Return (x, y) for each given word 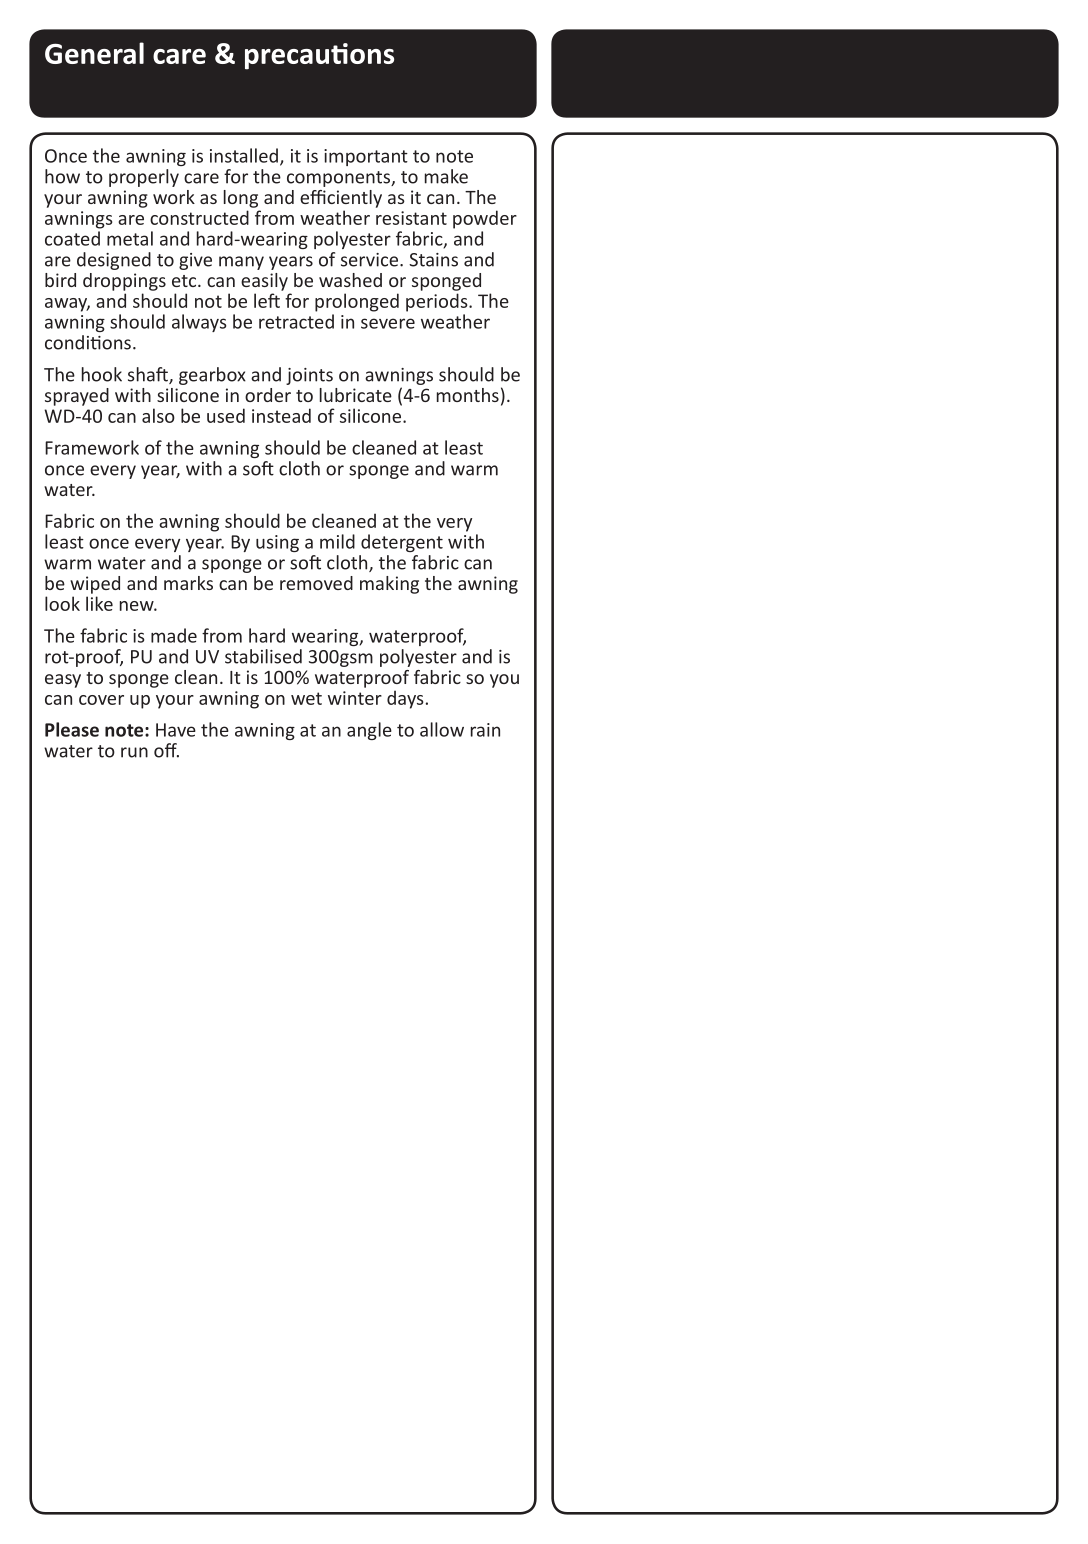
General (94, 53)
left (267, 300)
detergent (402, 543)
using (277, 543)
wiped (95, 585)
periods (438, 302)
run (134, 752)
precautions (319, 56)
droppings (124, 282)
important (366, 157)
